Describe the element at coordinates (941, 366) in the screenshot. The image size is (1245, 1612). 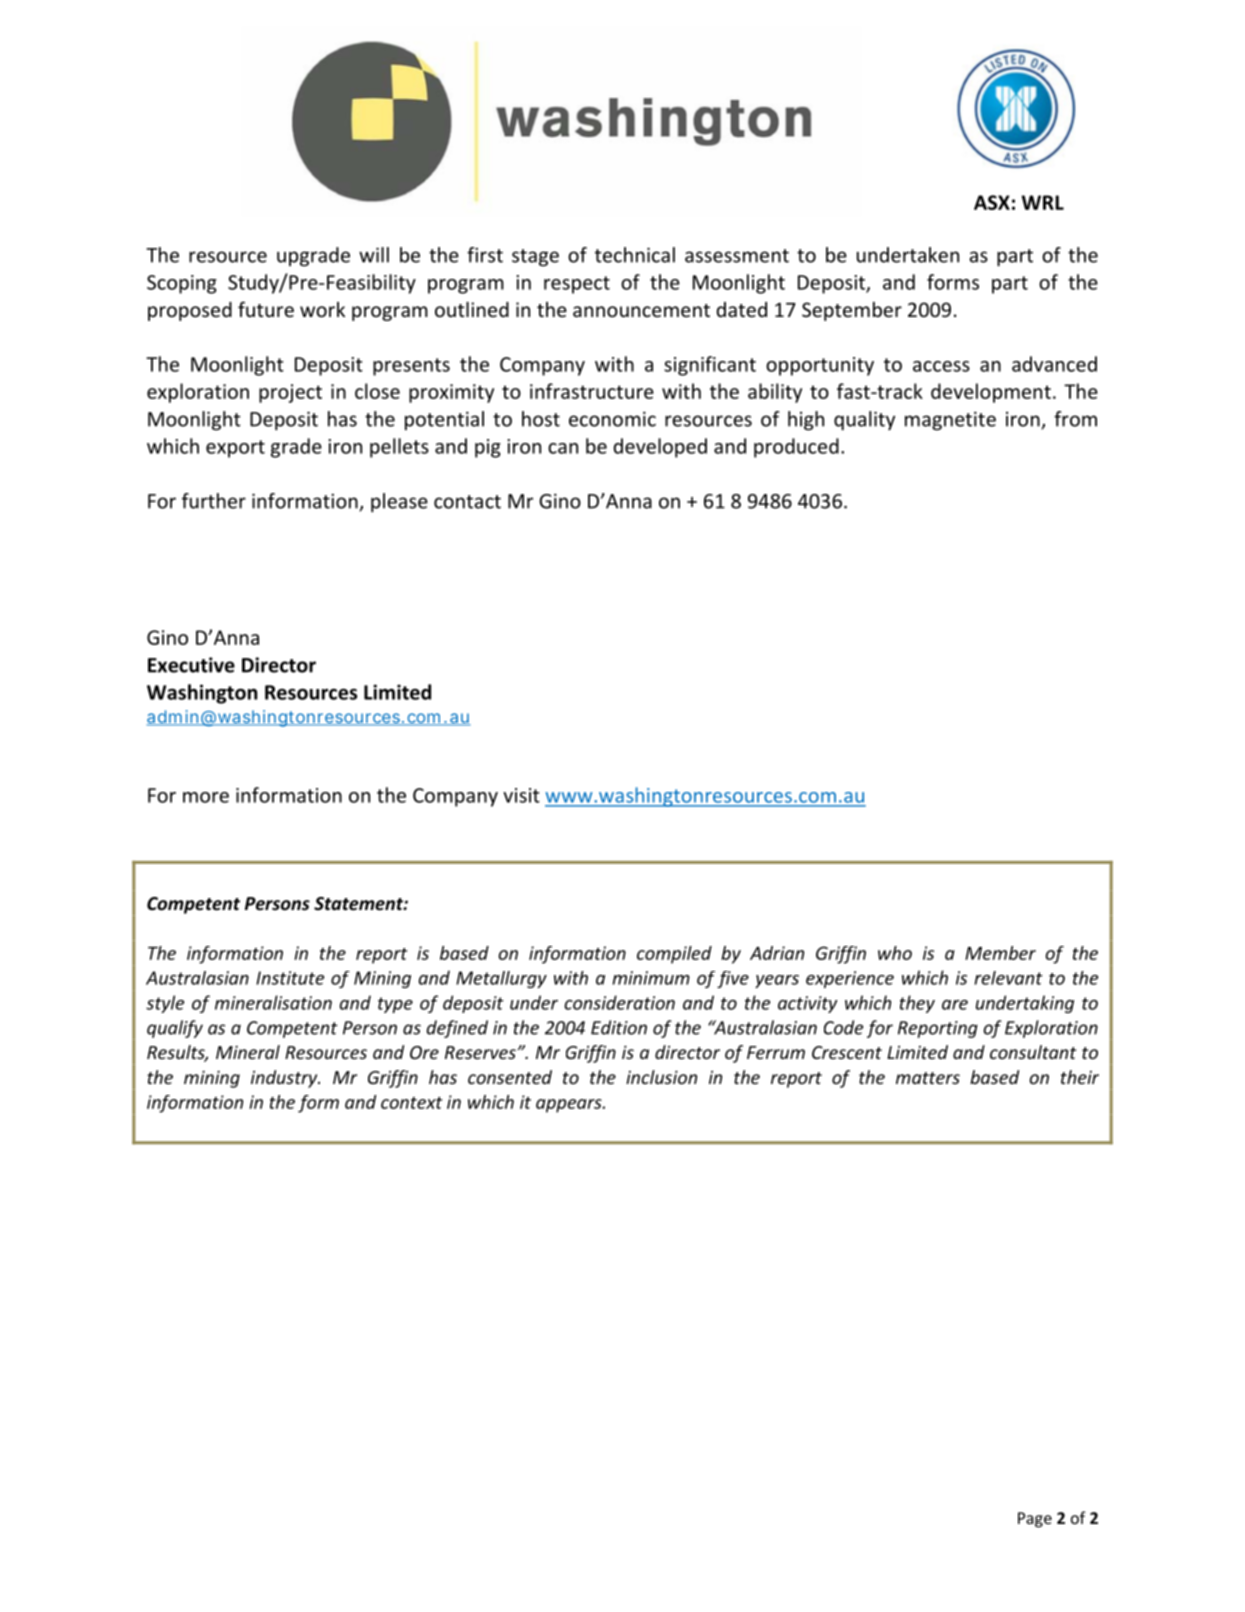
I see `access` at that location.
